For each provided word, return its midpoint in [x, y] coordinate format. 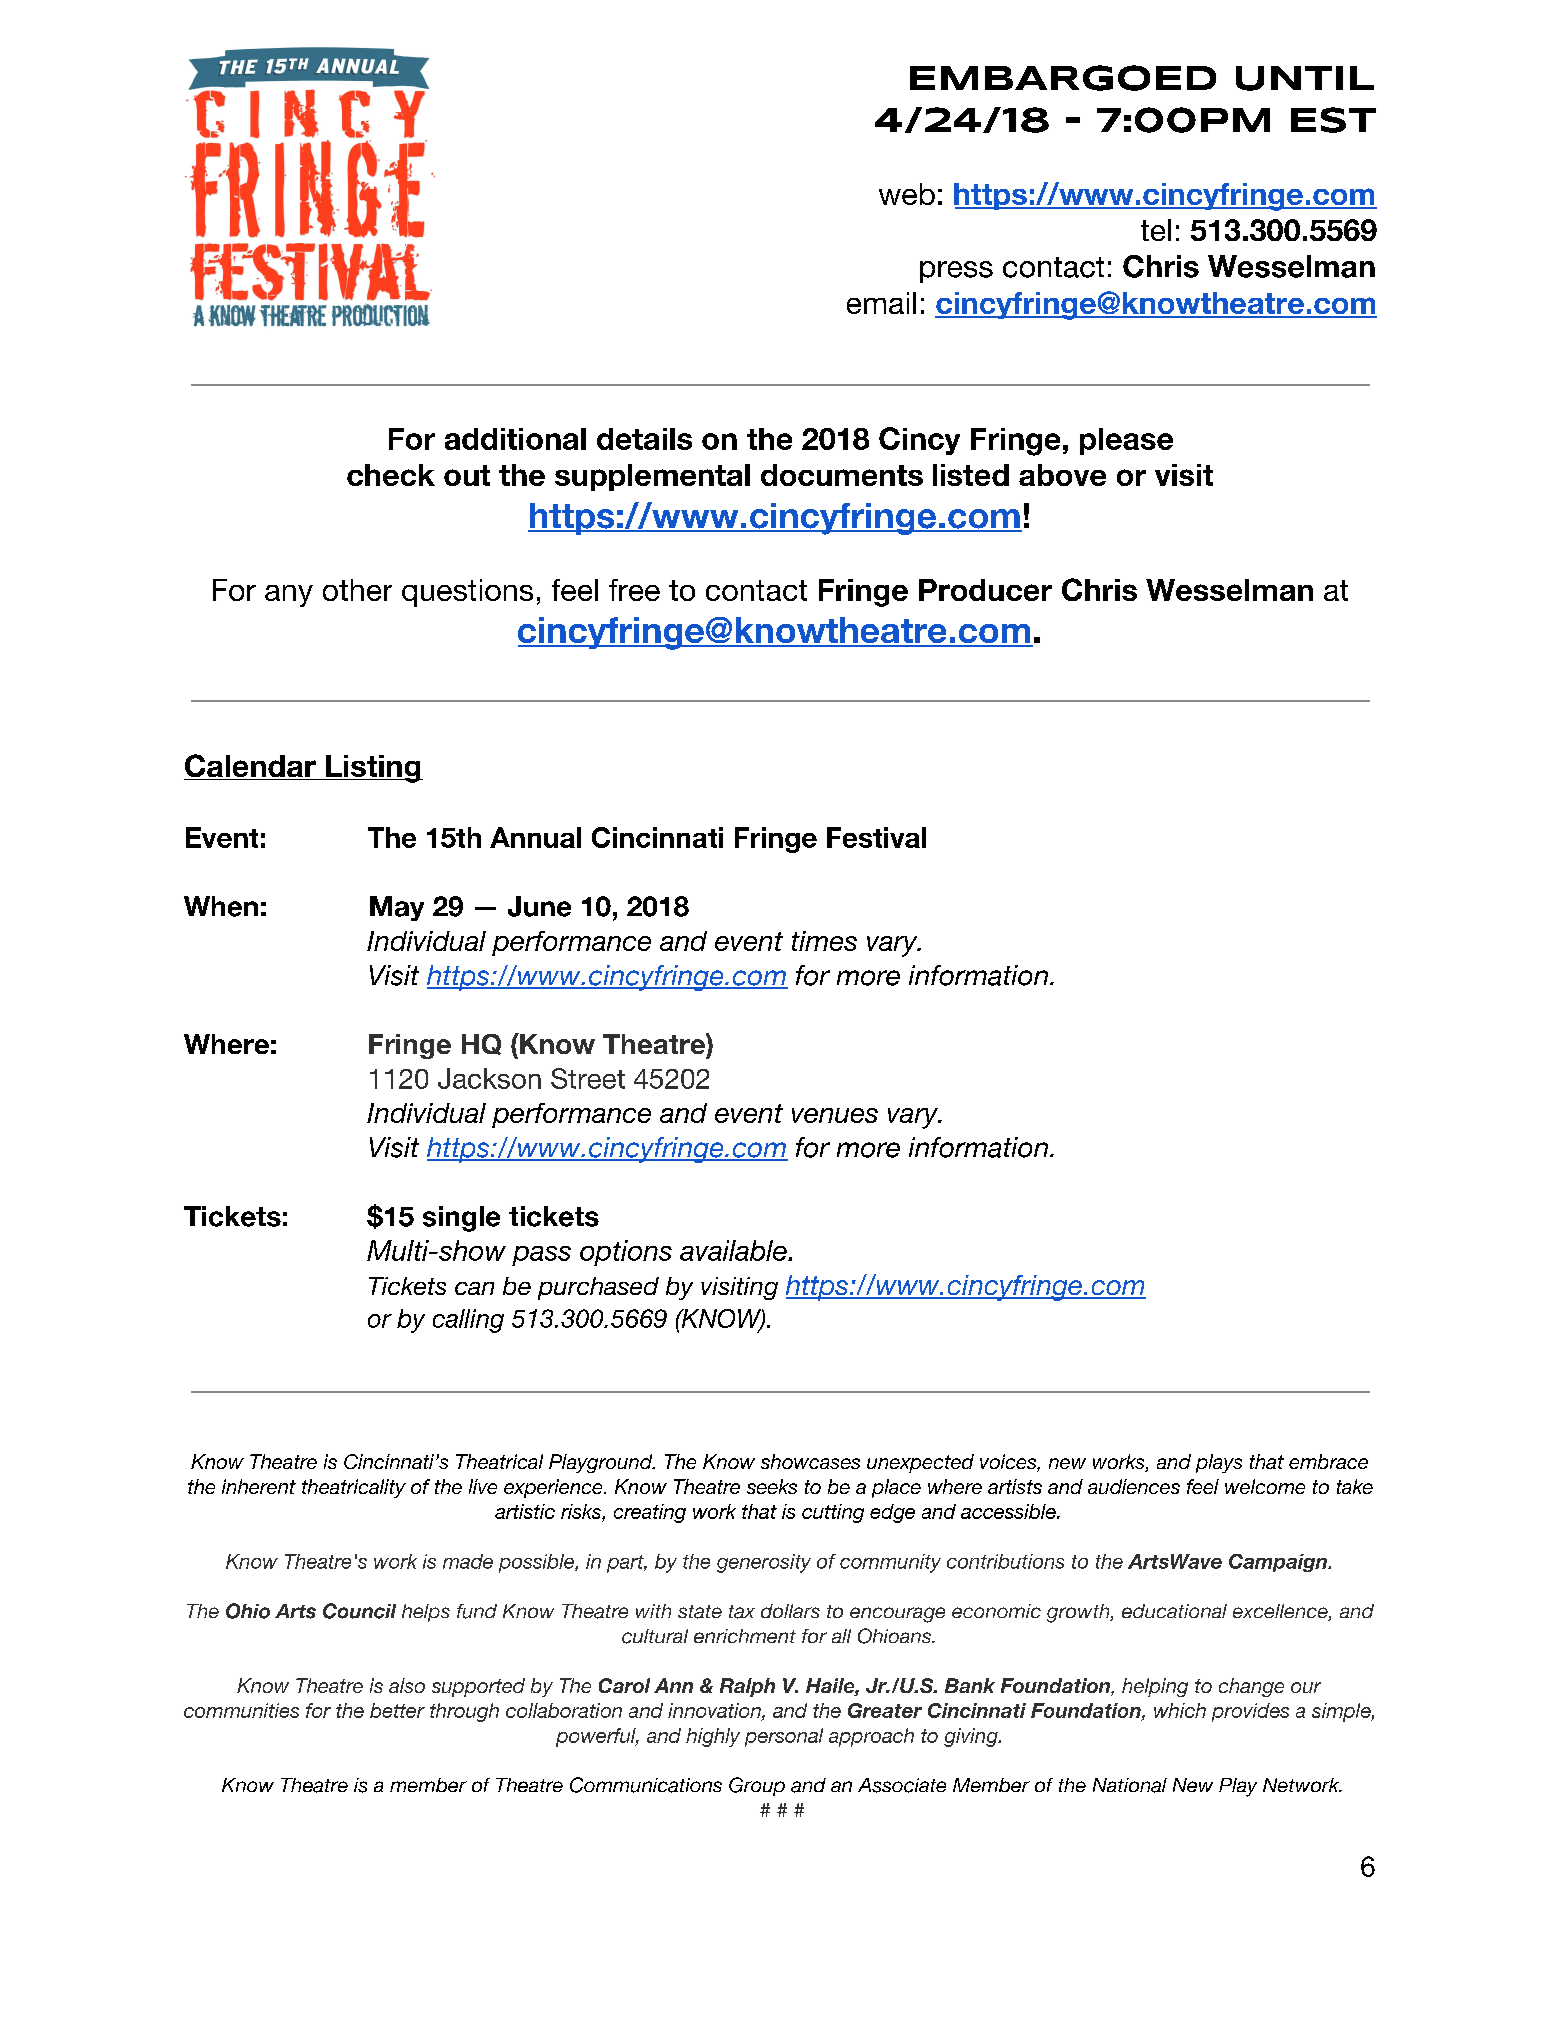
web [907, 194]
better [397, 1710]
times [824, 941]
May [397, 908]
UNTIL [1305, 78]
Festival [876, 837]
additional [515, 439]
